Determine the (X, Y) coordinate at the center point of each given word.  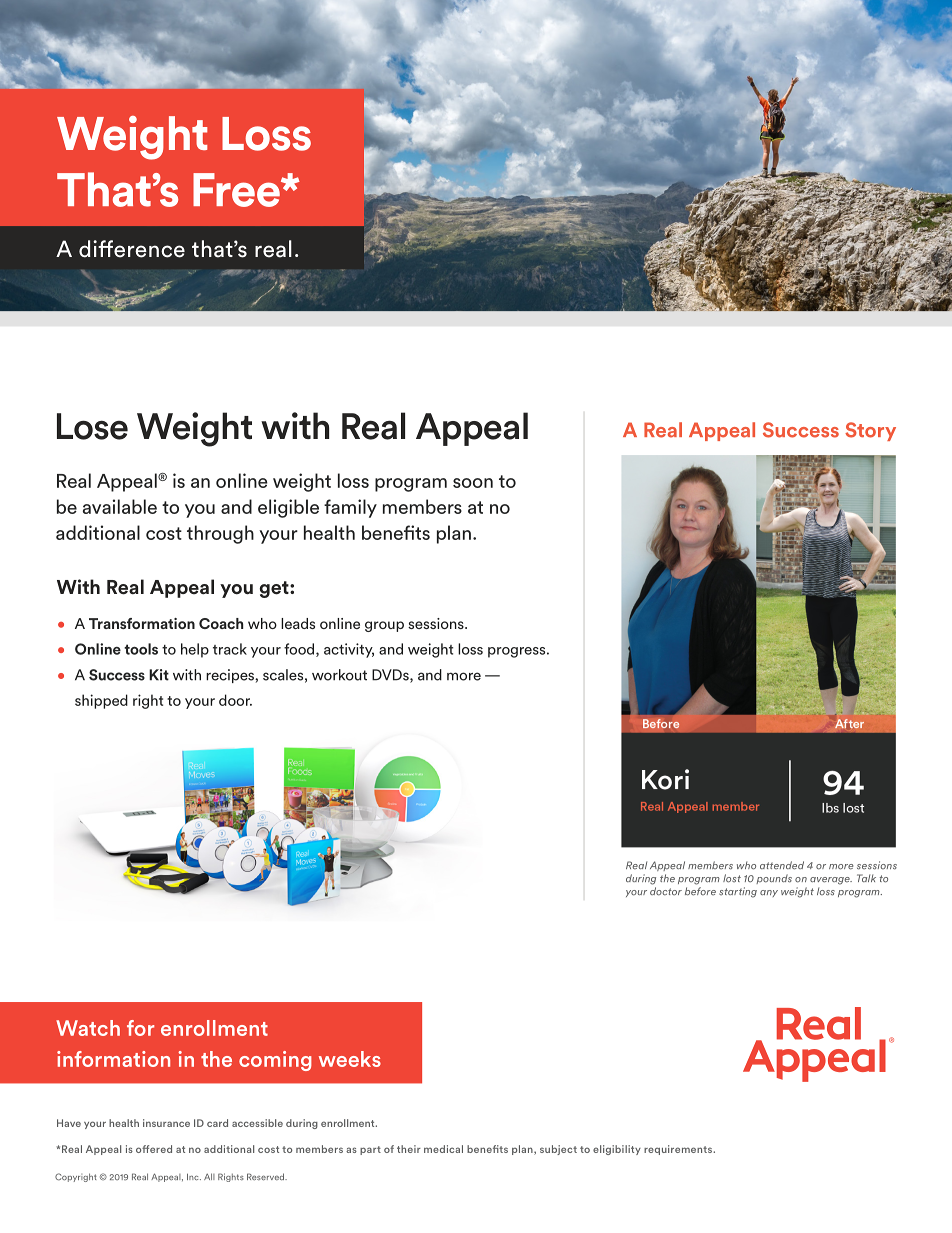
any (769, 893)
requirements (679, 1150)
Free (237, 190)
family (350, 508)
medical (443, 1149)
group (384, 626)
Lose (92, 426)
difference (132, 249)
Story (870, 431)
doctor (666, 891)
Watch (88, 1028)
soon (473, 483)
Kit (159, 675)
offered (154, 1149)
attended (782, 865)
